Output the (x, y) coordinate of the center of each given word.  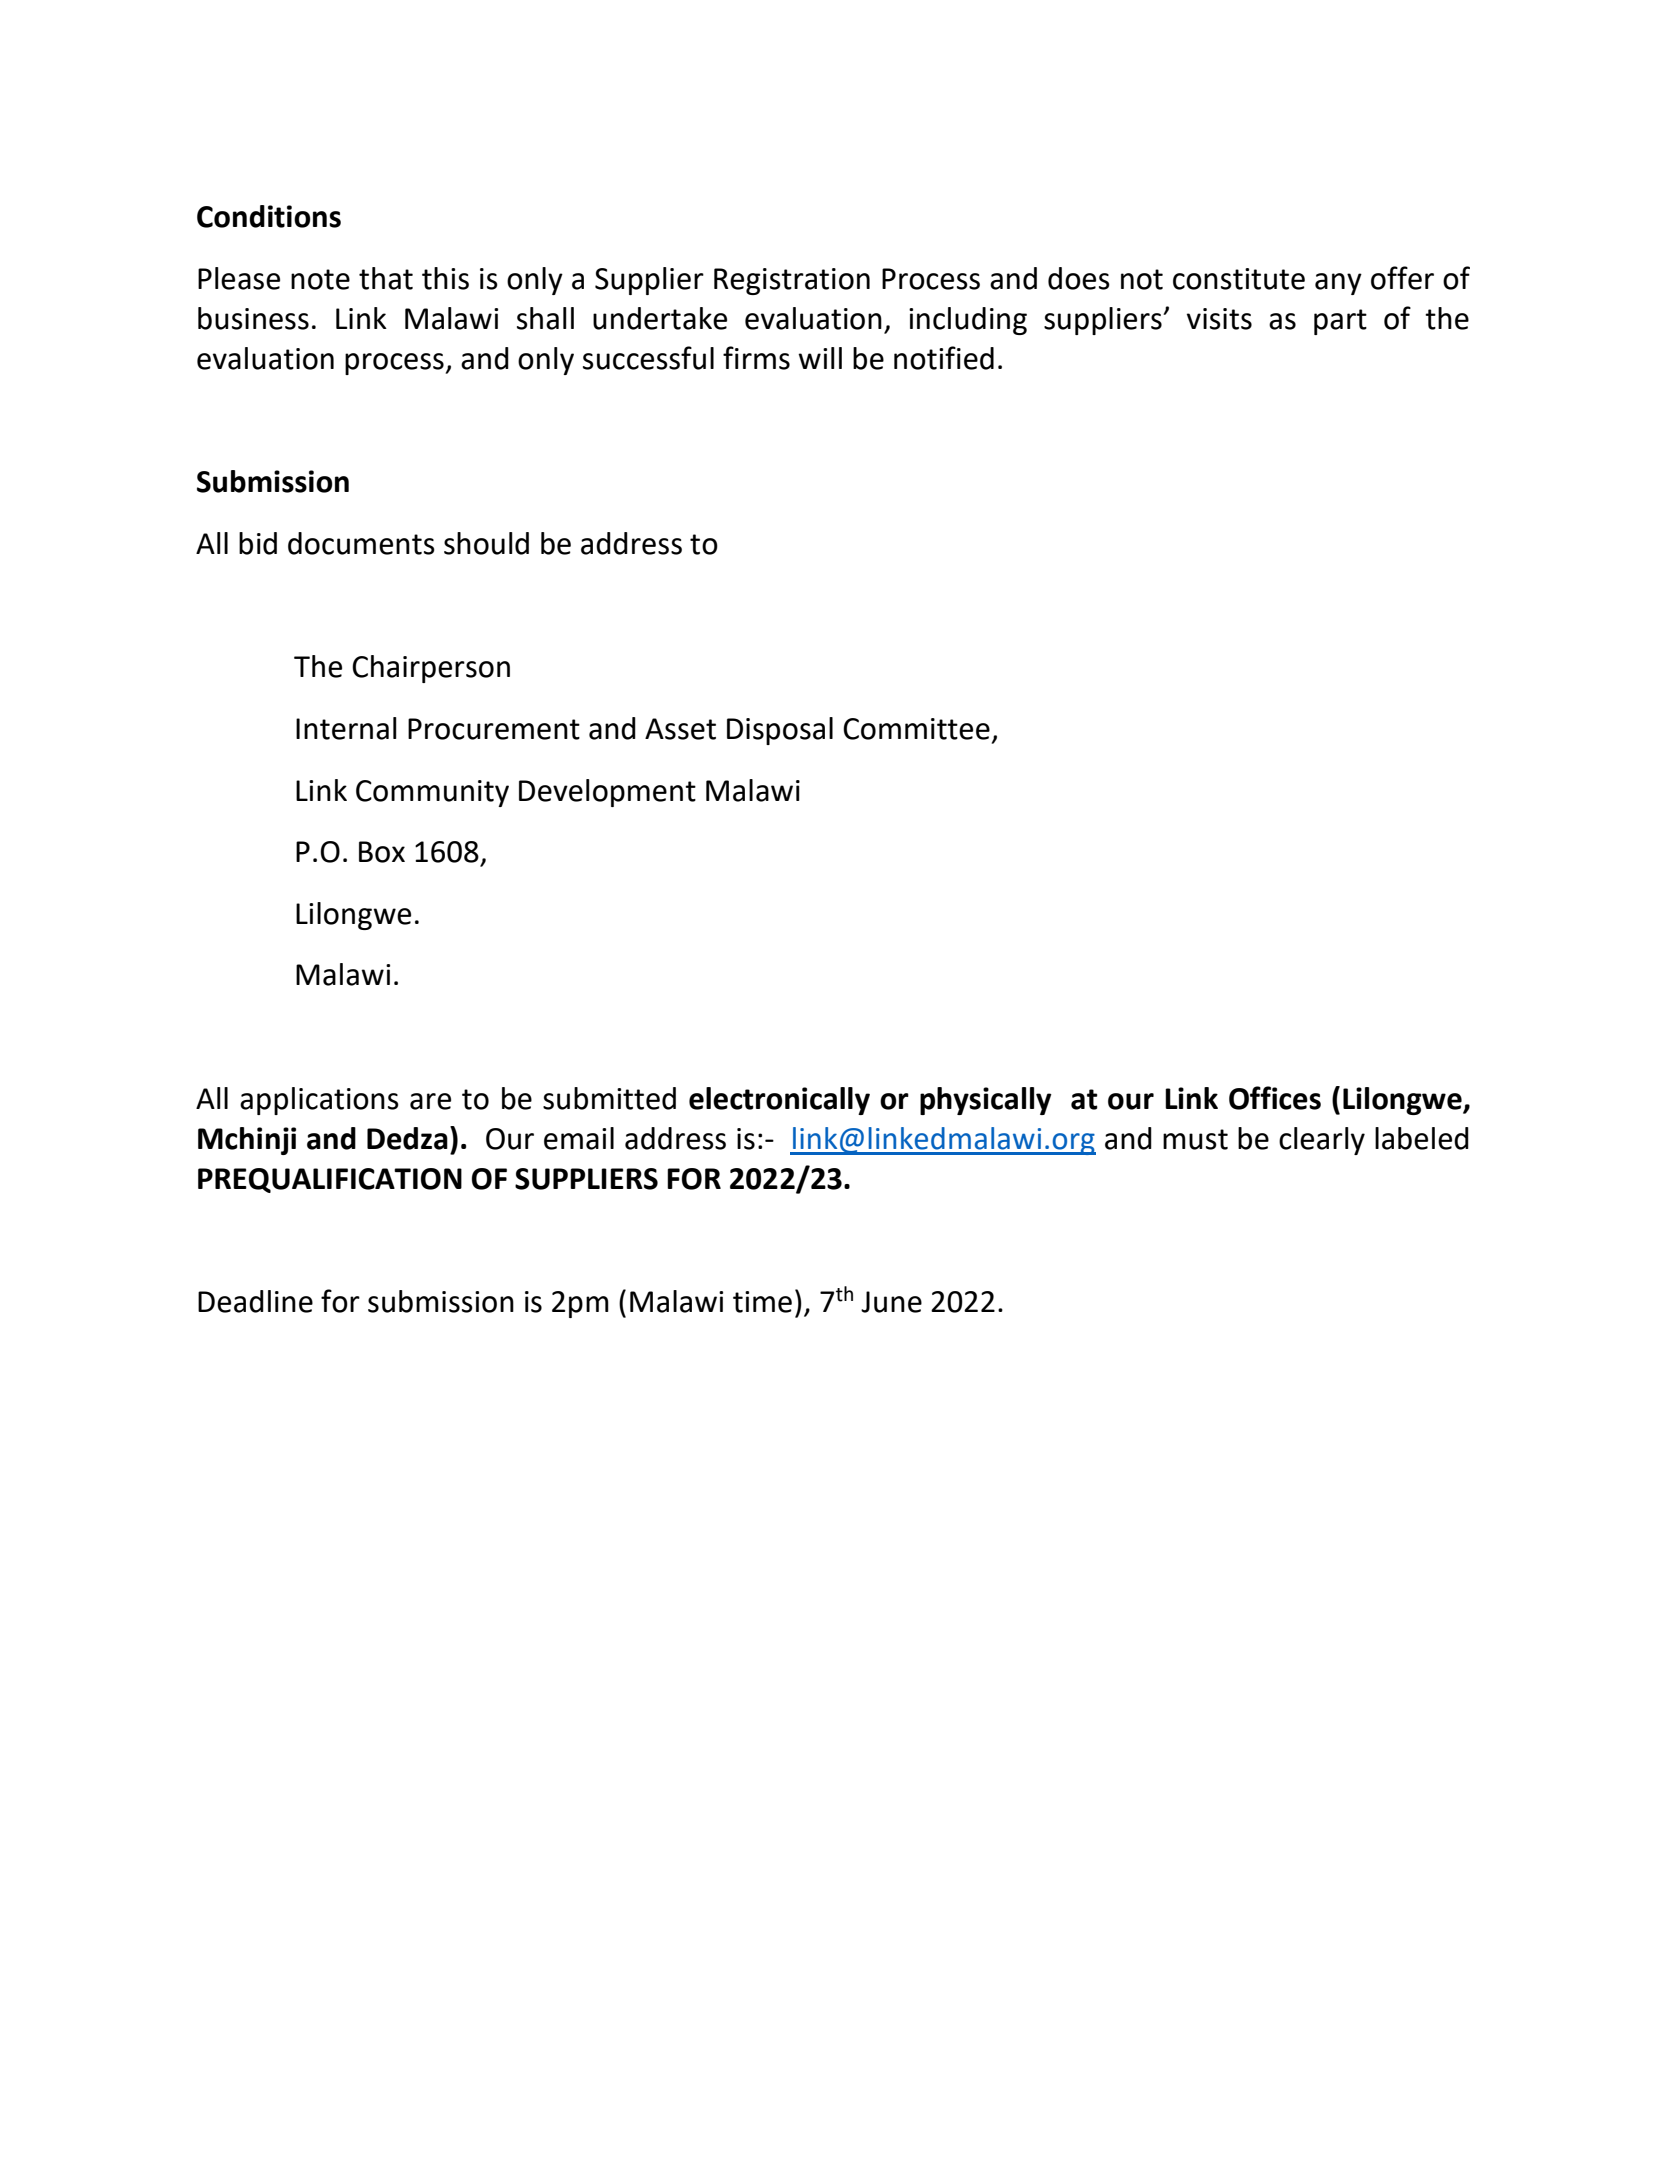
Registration (792, 281)
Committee (916, 729)
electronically (779, 1101)
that (386, 278)
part (1340, 322)
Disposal (780, 731)
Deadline (255, 1301)
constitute (1239, 279)
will (820, 358)
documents (361, 543)
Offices (1275, 1098)
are (430, 1101)
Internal (346, 728)
